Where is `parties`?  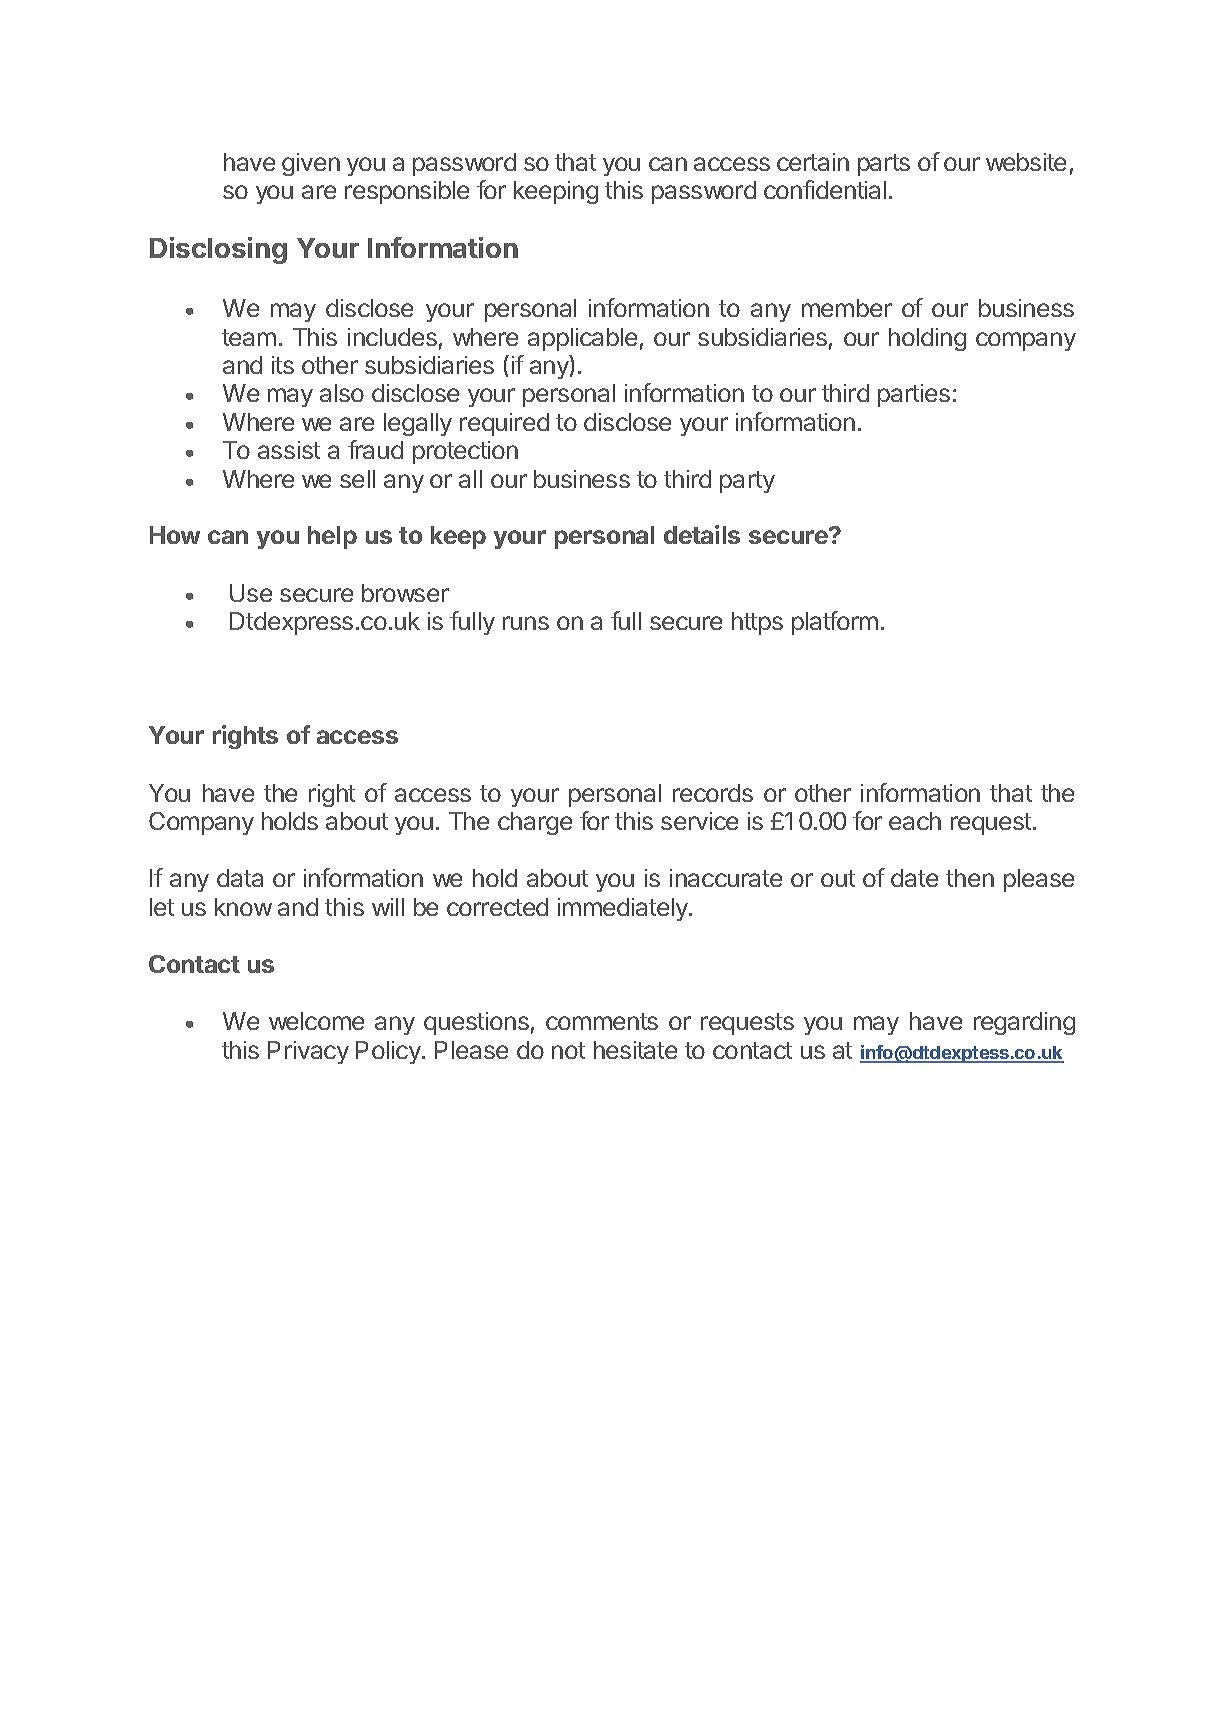
parties is located at coordinates (914, 395).
